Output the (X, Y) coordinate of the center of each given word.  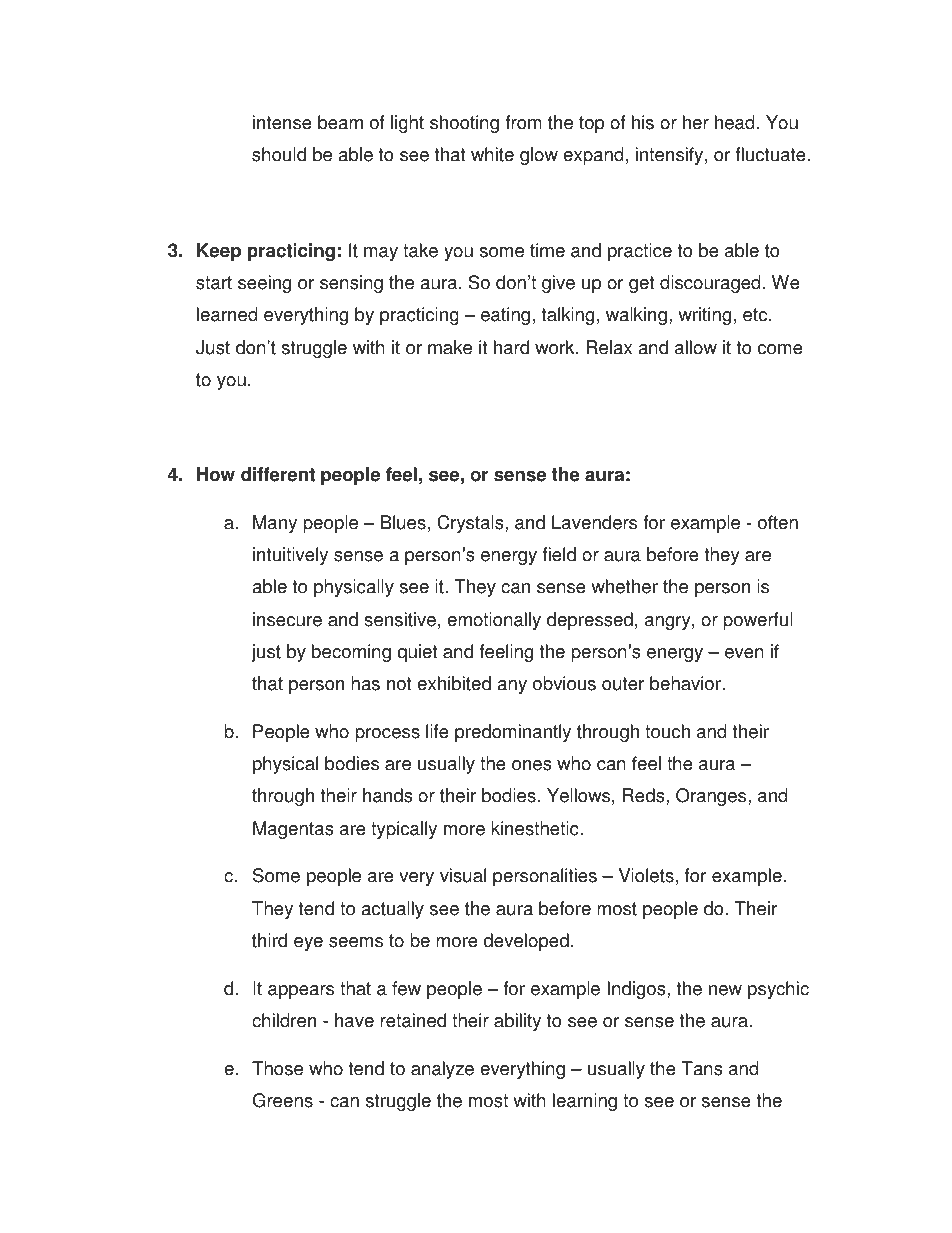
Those (277, 1068)
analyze (442, 1070)
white (492, 154)
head (735, 122)
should (279, 154)
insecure (287, 619)
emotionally (494, 621)
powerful (758, 621)
